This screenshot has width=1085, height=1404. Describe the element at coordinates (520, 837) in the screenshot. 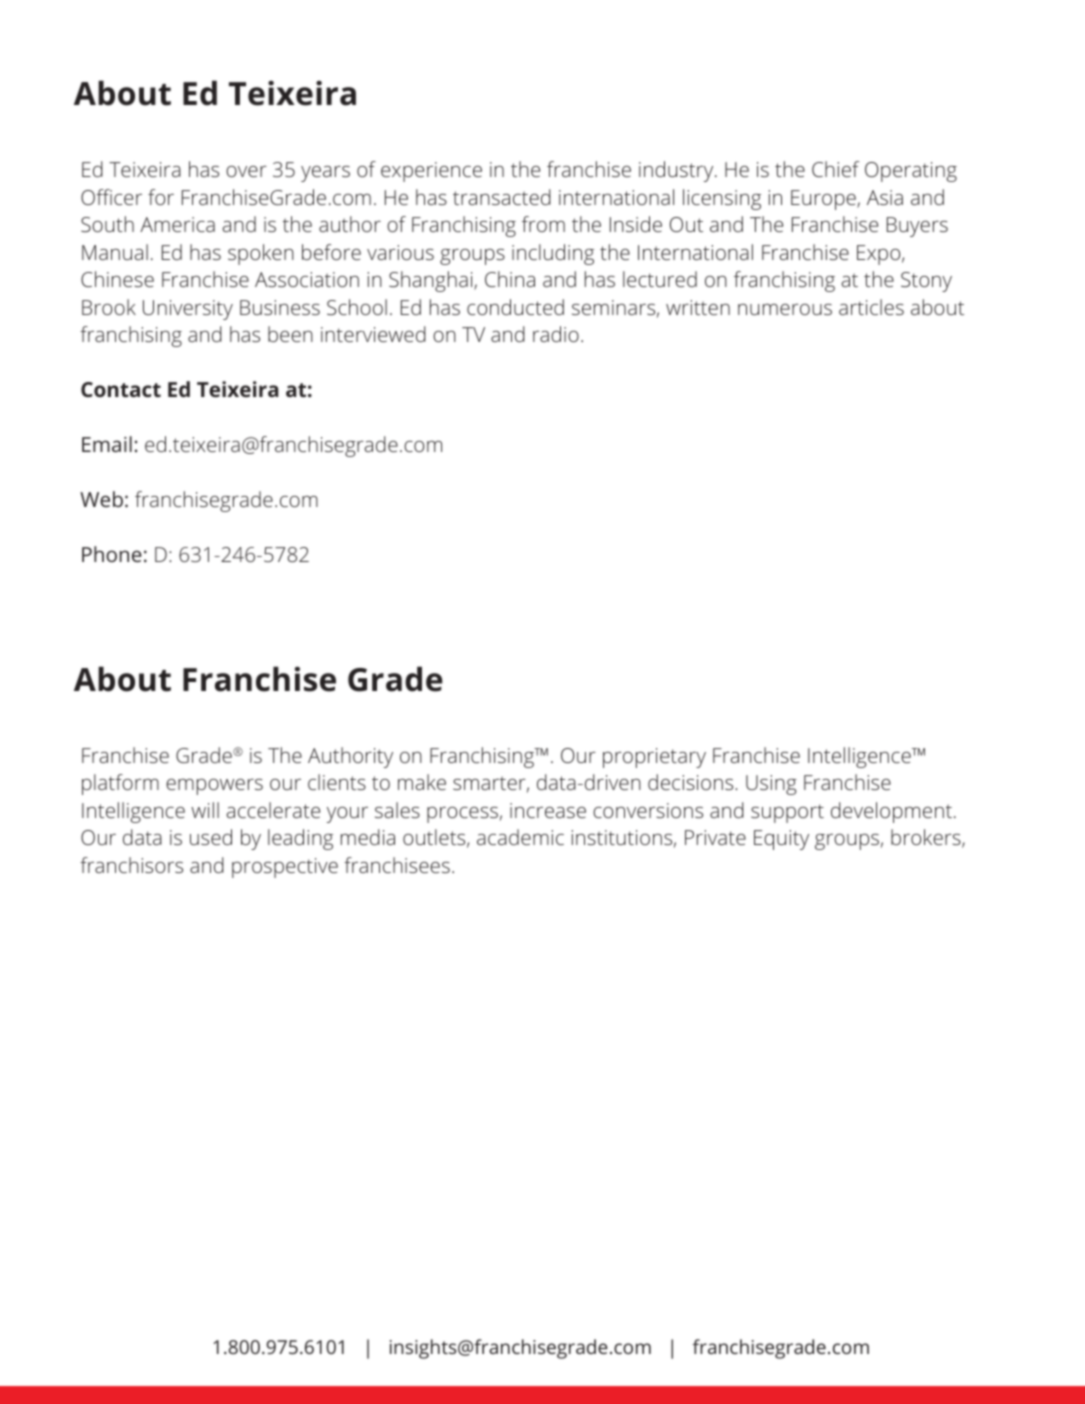

I see `academic` at that location.
